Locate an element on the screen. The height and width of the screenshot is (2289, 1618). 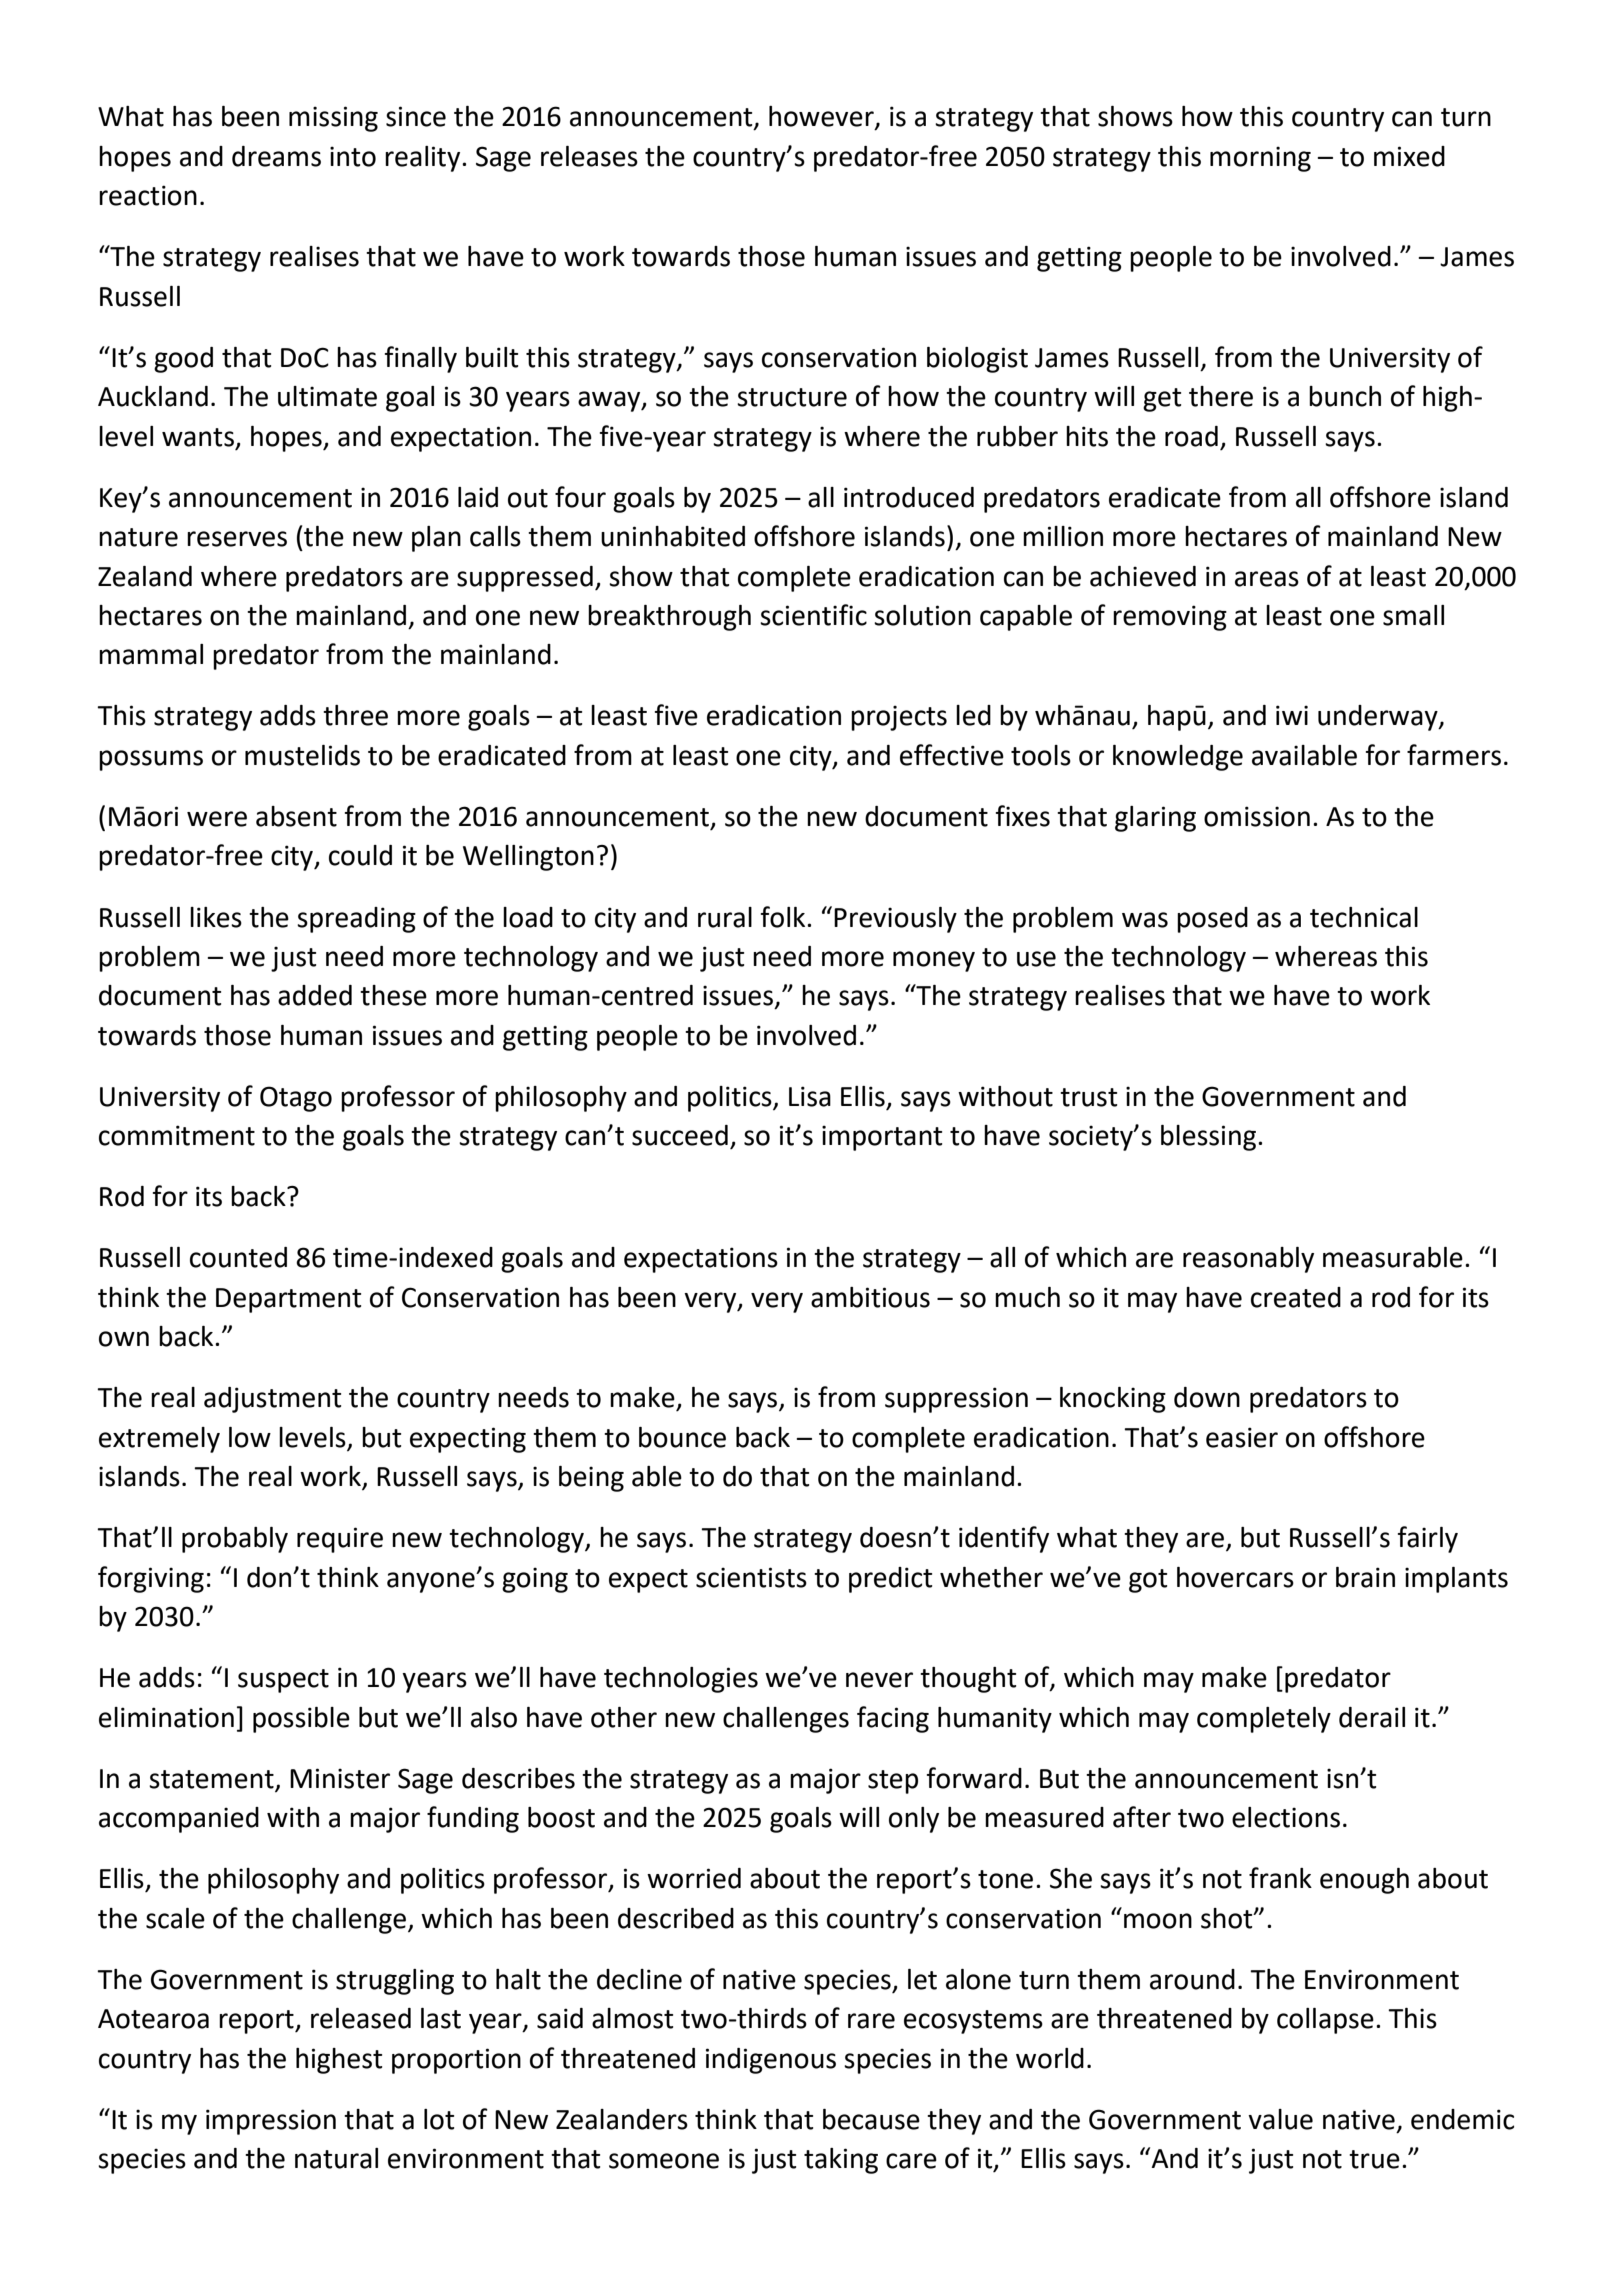
scientific is located at coordinates (813, 615).
